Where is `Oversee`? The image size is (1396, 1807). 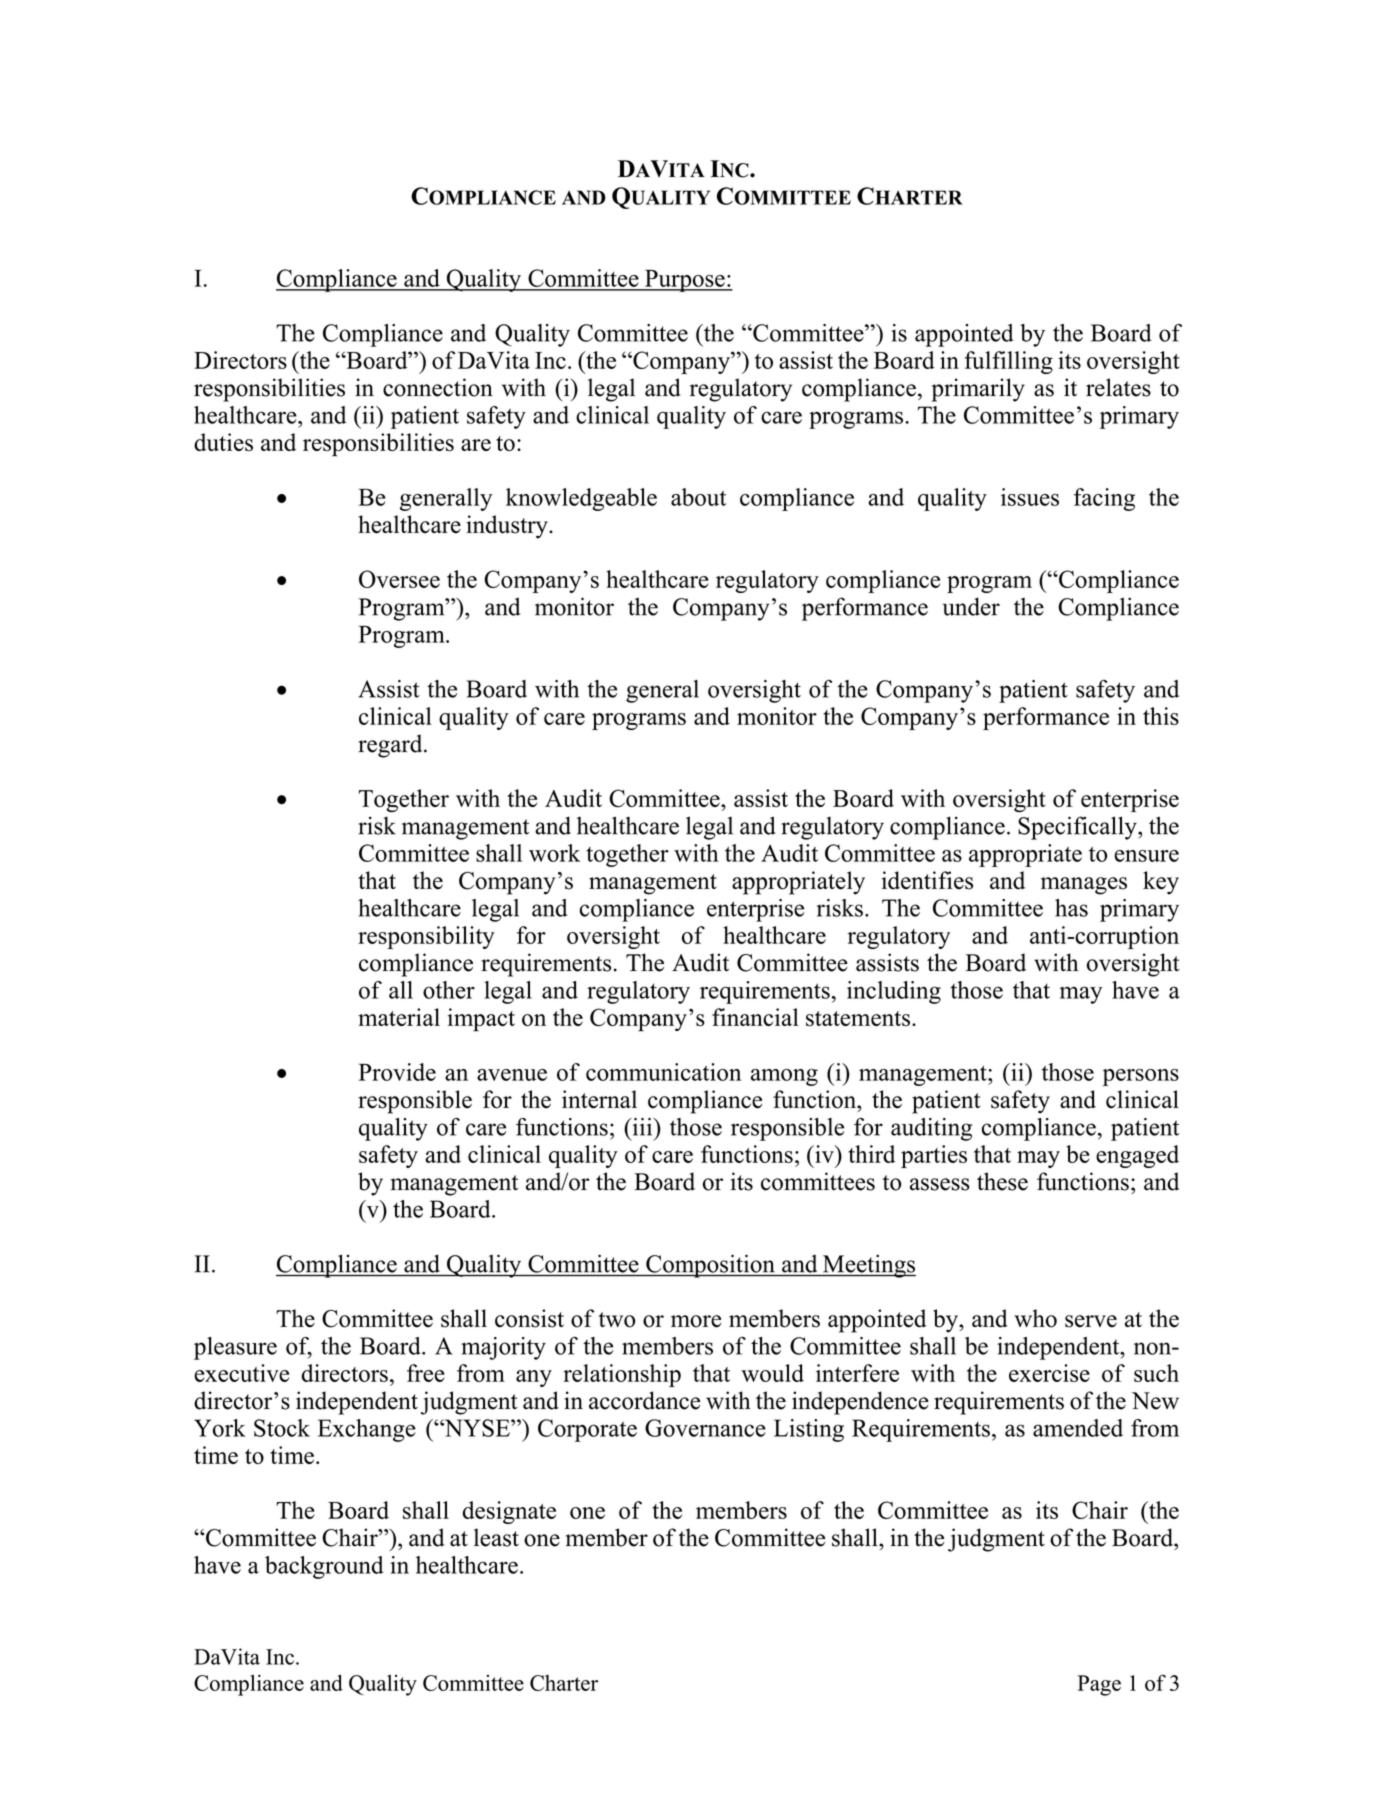 Oversee is located at coordinates (399, 579).
